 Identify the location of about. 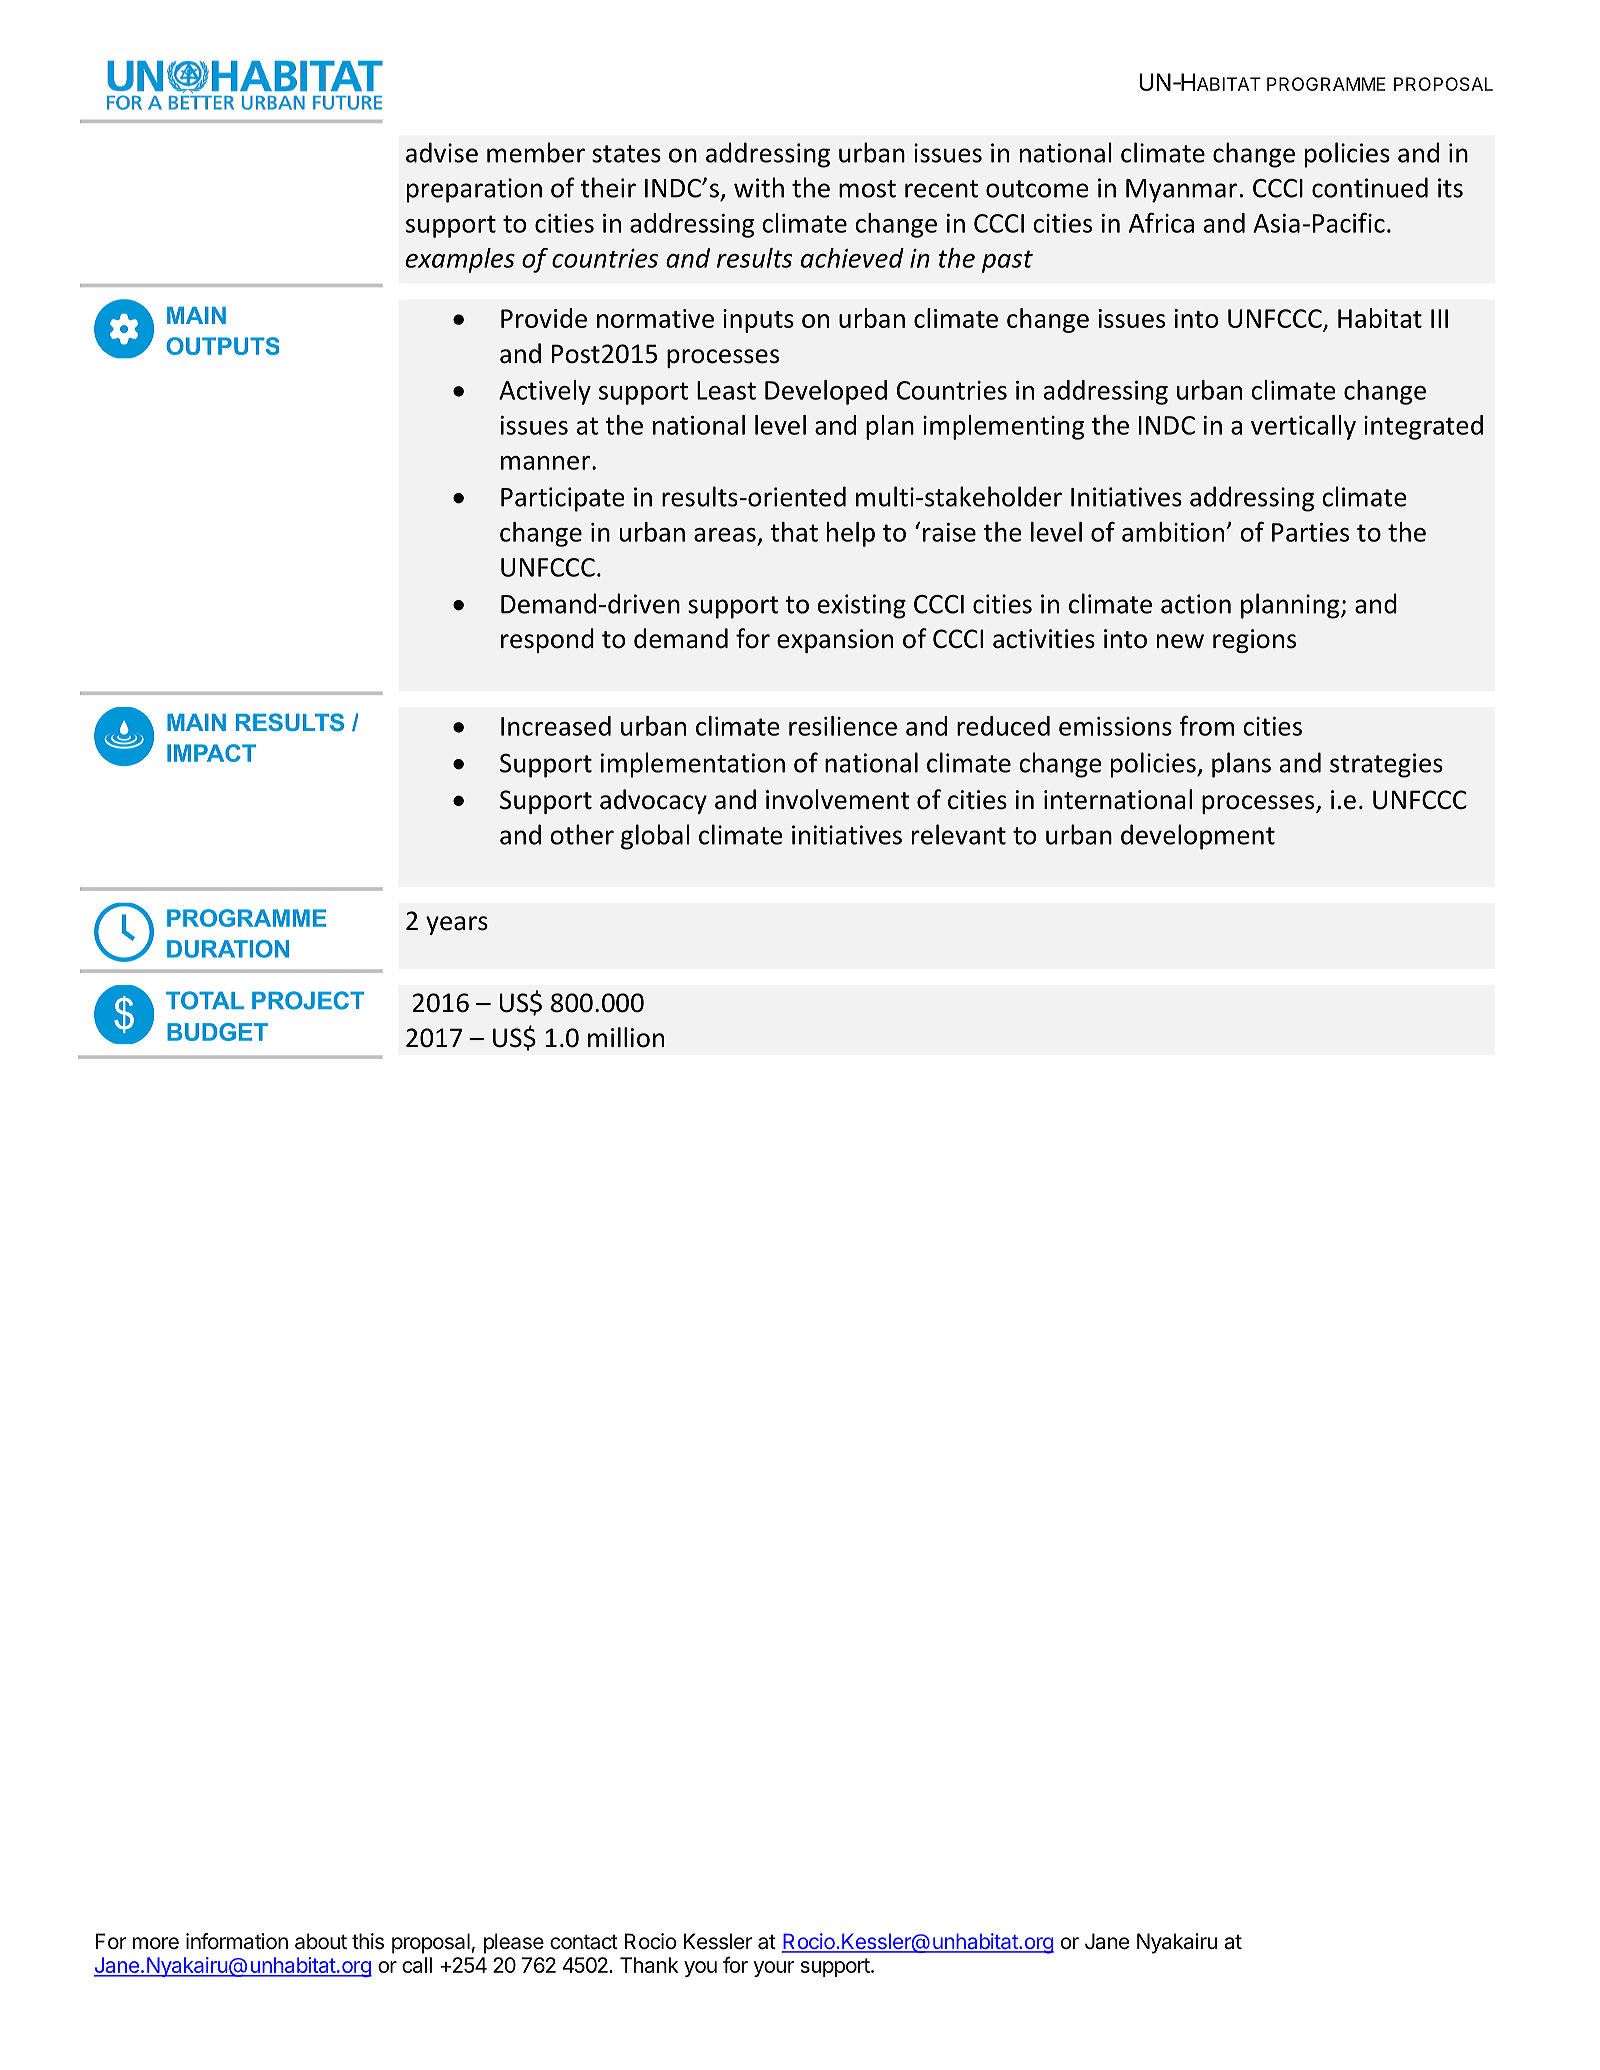
(321, 1941).
